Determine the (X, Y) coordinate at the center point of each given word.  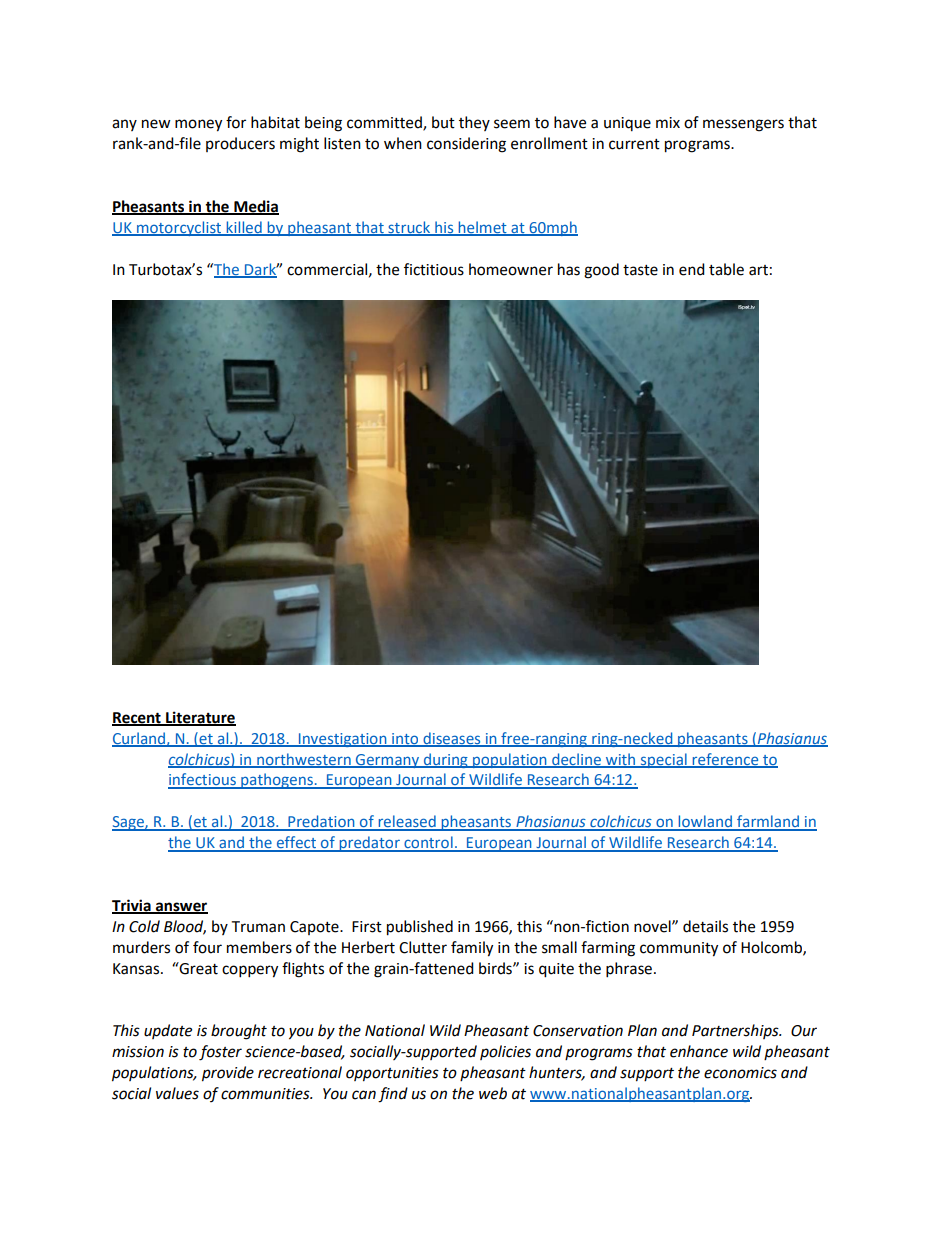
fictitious (434, 269)
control (428, 843)
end (692, 269)
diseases (452, 739)
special (663, 760)
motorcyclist (179, 228)
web (493, 1093)
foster (220, 1053)
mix (668, 122)
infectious (203, 780)
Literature (200, 718)
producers (240, 144)
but (443, 122)
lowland (705, 822)
